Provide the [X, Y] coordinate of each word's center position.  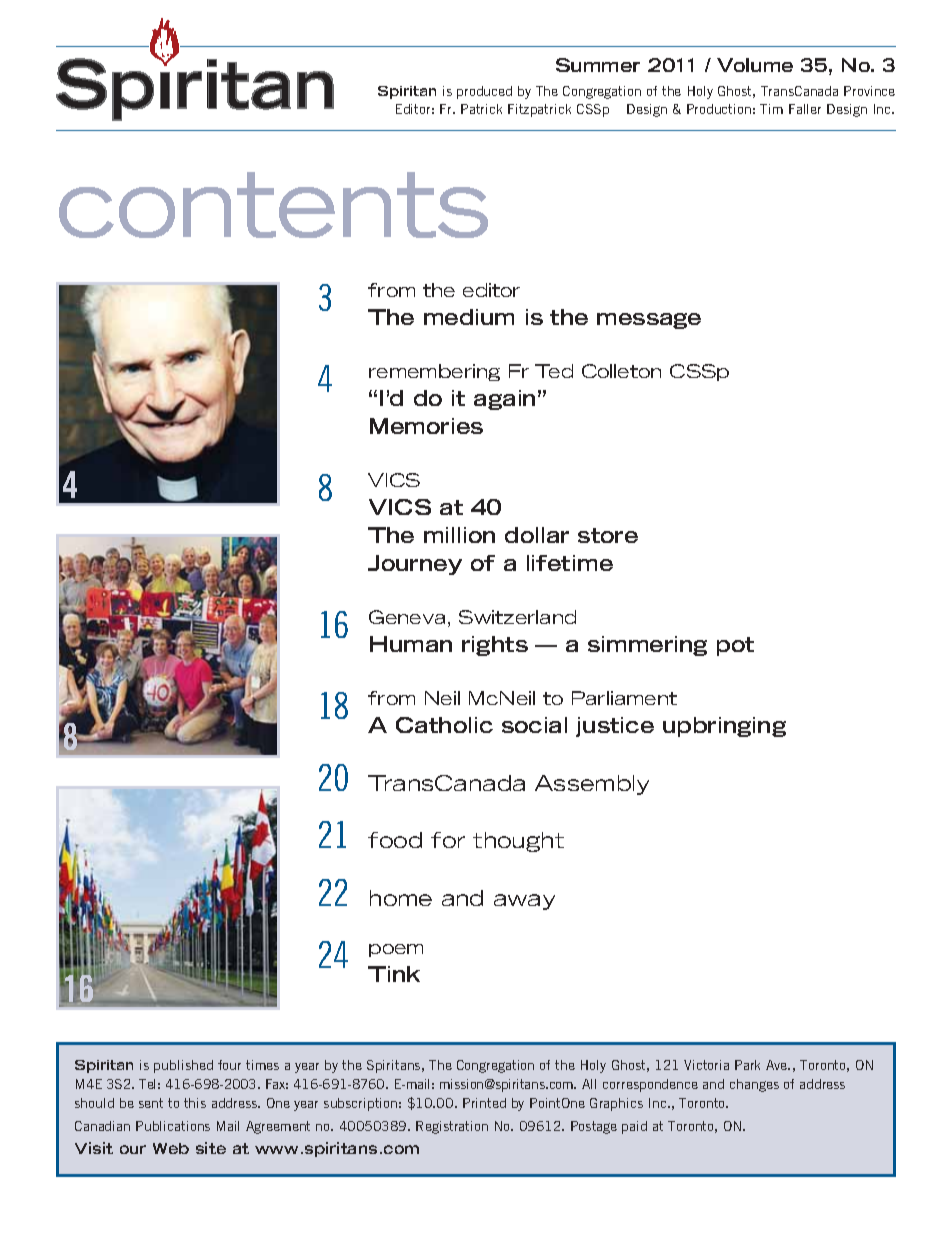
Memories [426, 426]
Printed [484, 1103]
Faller [805, 109]
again [504, 400]
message [649, 321]
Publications [173, 1126]
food [395, 840]
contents [273, 205]
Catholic [444, 725]
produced [484, 92]
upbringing [724, 727]
